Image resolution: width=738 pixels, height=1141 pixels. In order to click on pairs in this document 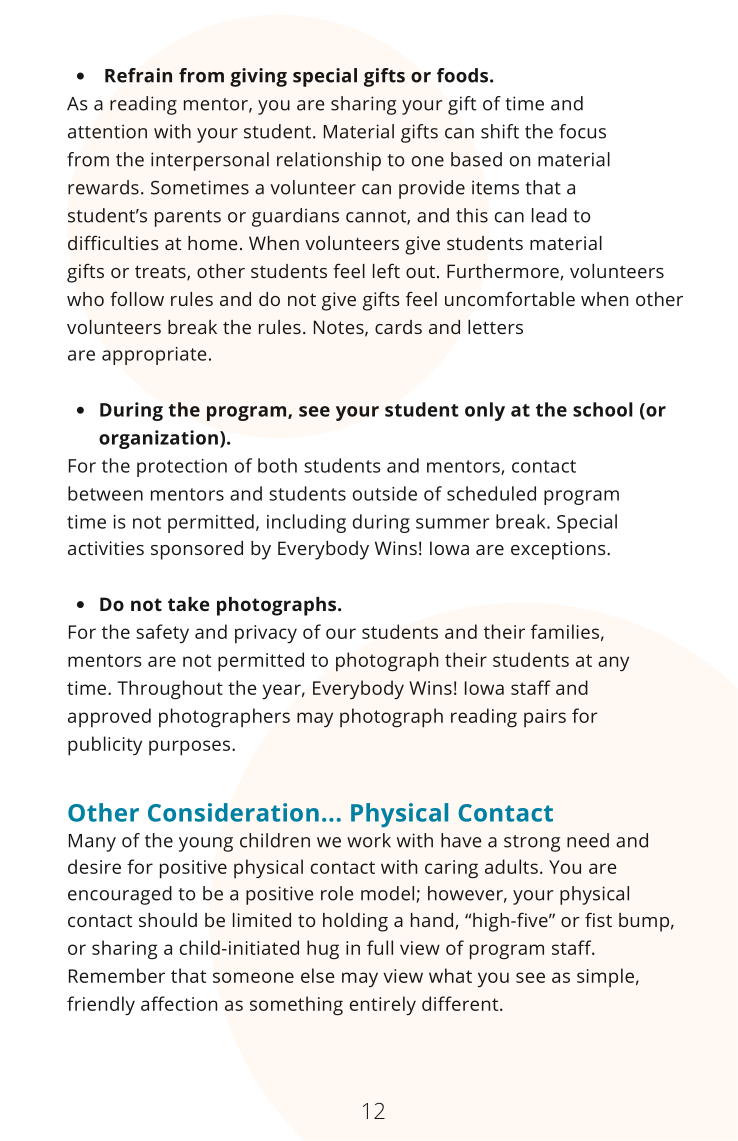, I will do `click(545, 718)`.
